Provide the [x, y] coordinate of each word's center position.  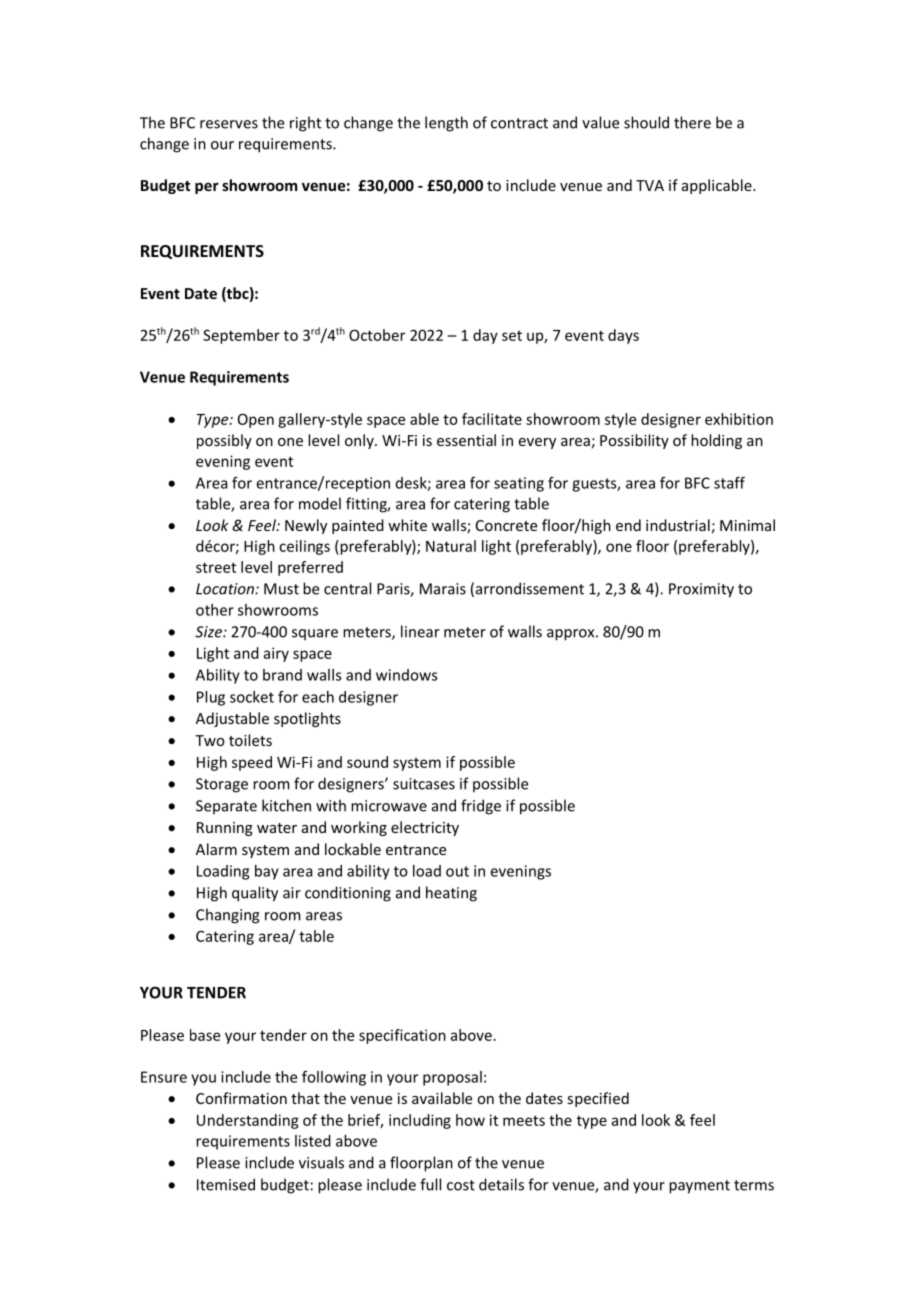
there [692, 122]
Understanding [248, 1121]
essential [466, 440]
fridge [481, 807]
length [446, 124]
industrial [678, 525]
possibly [224, 441]
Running [225, 829]
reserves [229, 124]
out [457, 871]
